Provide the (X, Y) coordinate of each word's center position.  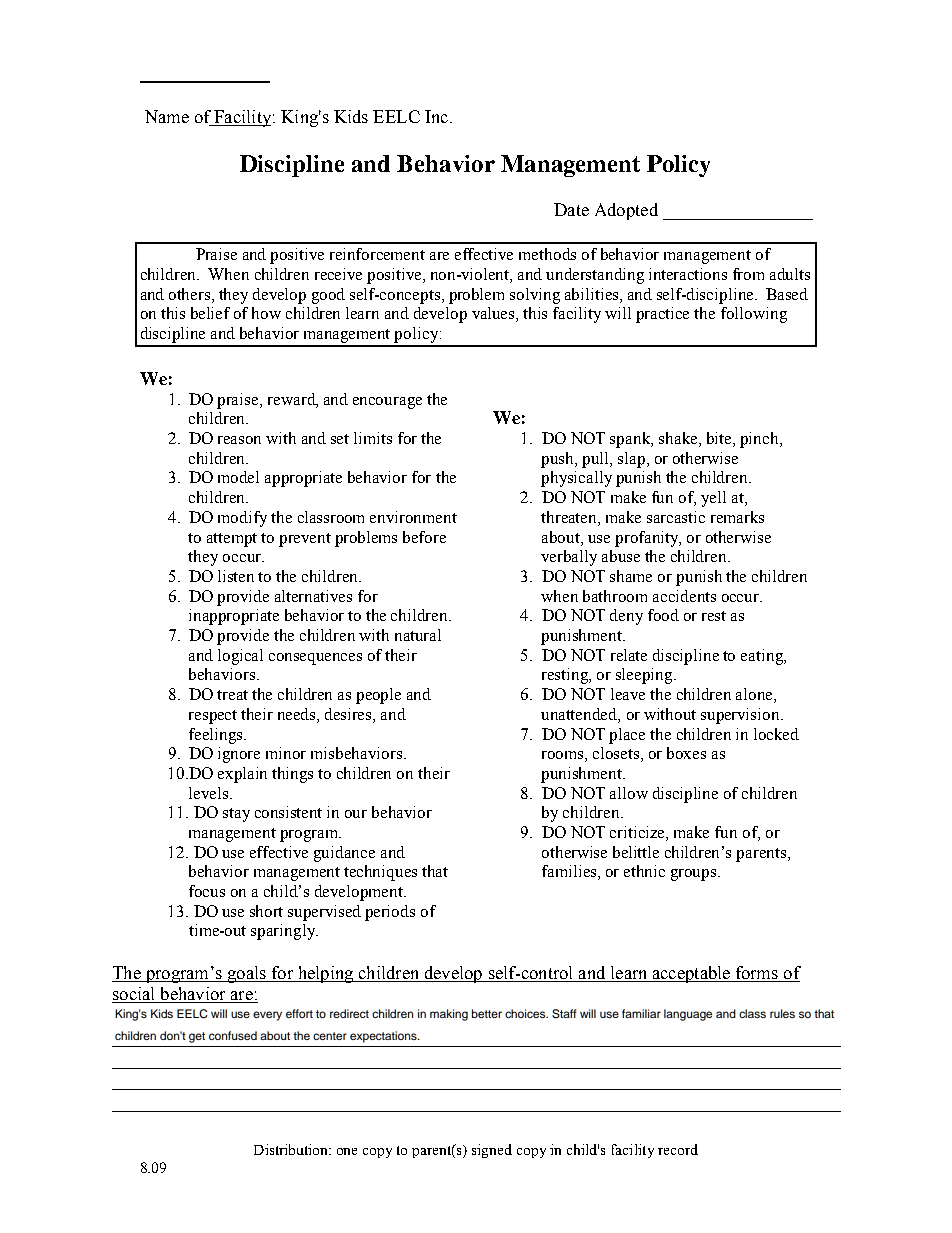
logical (240, 657)
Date (571, 209)
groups (695, 875)
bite (720, 439)
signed (492, 1151)
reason (239, 440)
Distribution (292, 1149)
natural (418, 635)
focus (207, 891)
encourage (387, 403)
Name (167, 116)
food (663, 615)
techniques (380, 873)
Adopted (626, 211)
